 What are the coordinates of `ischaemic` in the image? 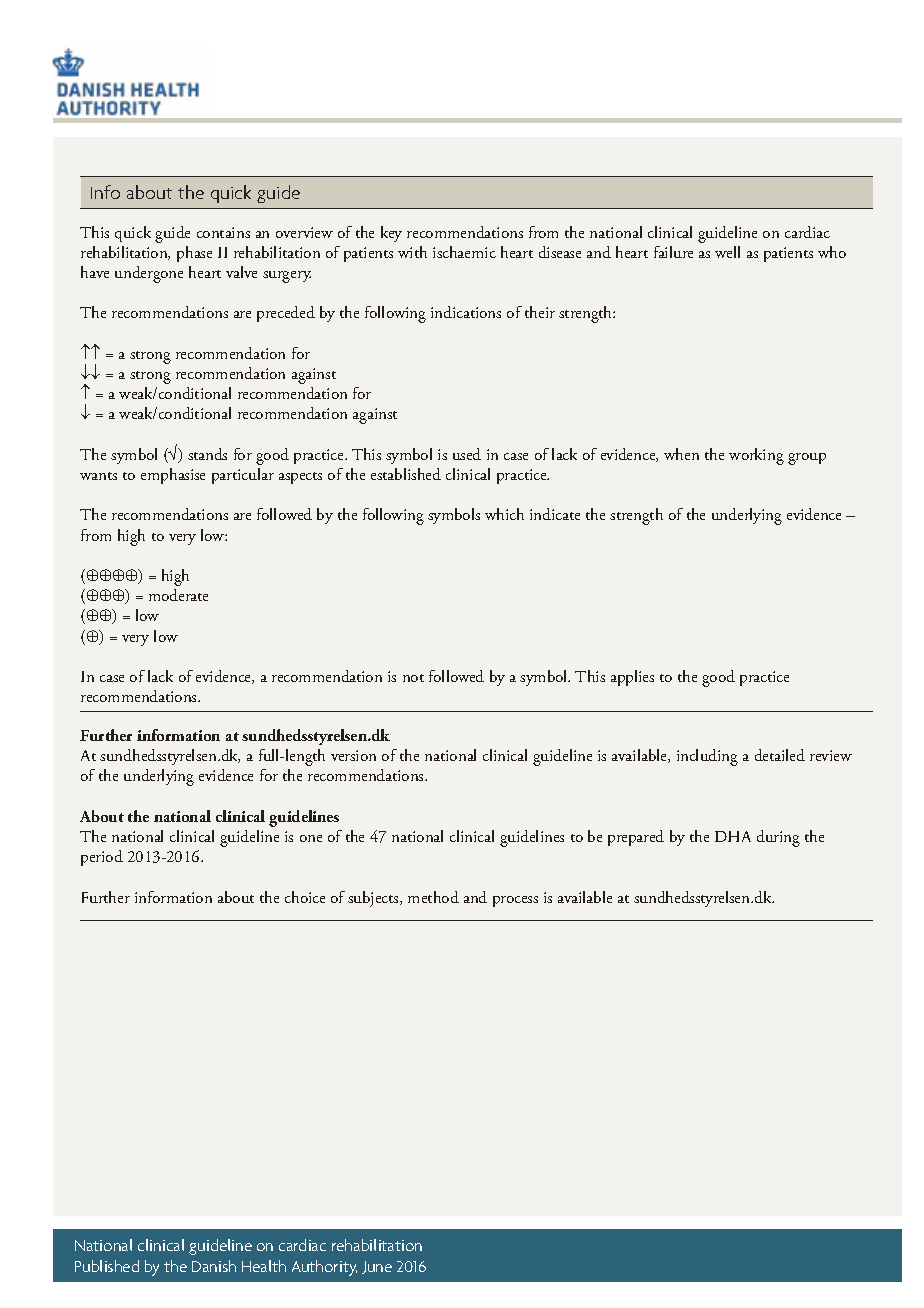 It's located at (464, 252).
